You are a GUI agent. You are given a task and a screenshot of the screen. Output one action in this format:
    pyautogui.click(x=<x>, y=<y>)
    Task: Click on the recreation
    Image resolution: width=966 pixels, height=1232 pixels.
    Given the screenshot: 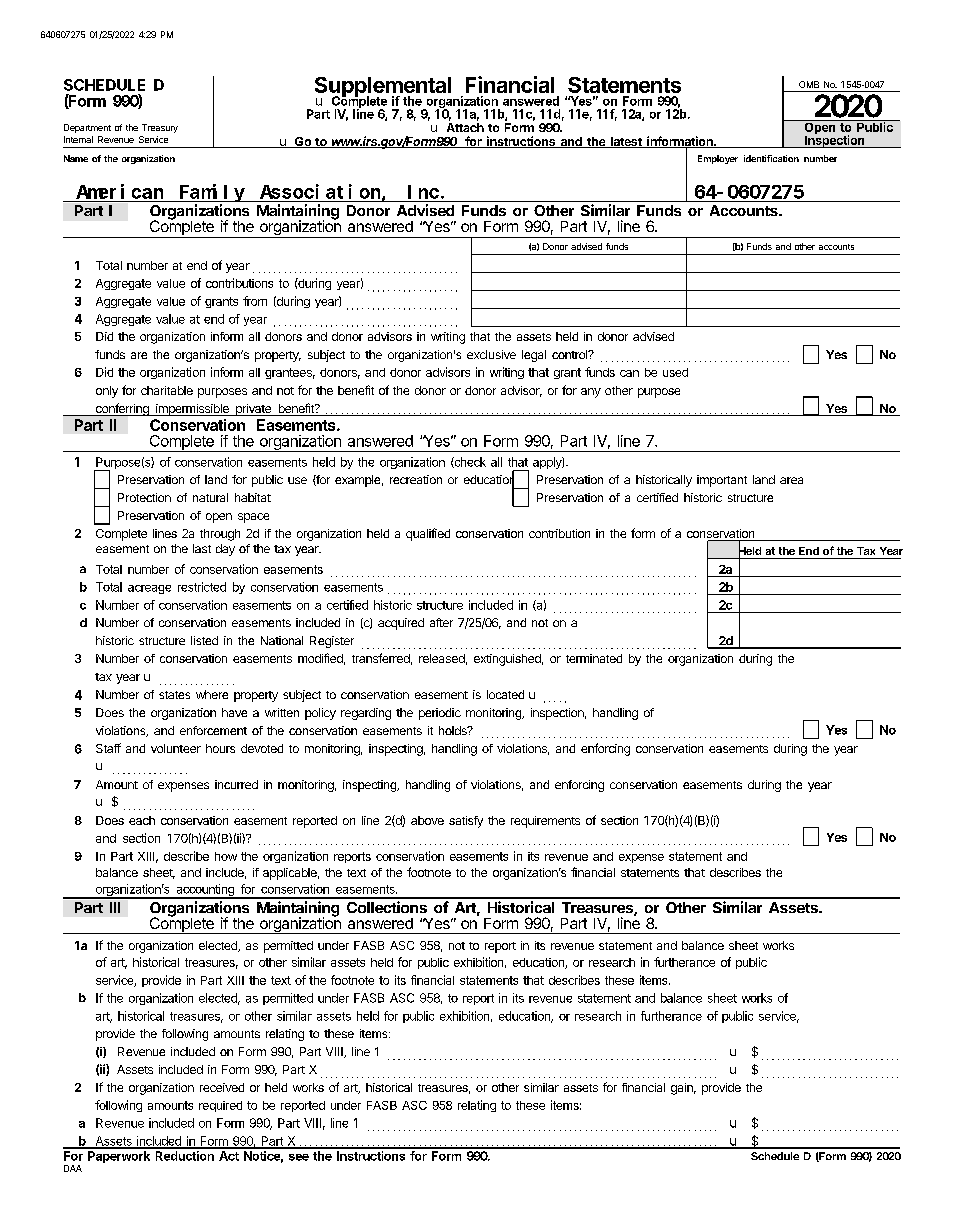 What is the action you would take?
    pyautogui.click(x=416, y=479)
